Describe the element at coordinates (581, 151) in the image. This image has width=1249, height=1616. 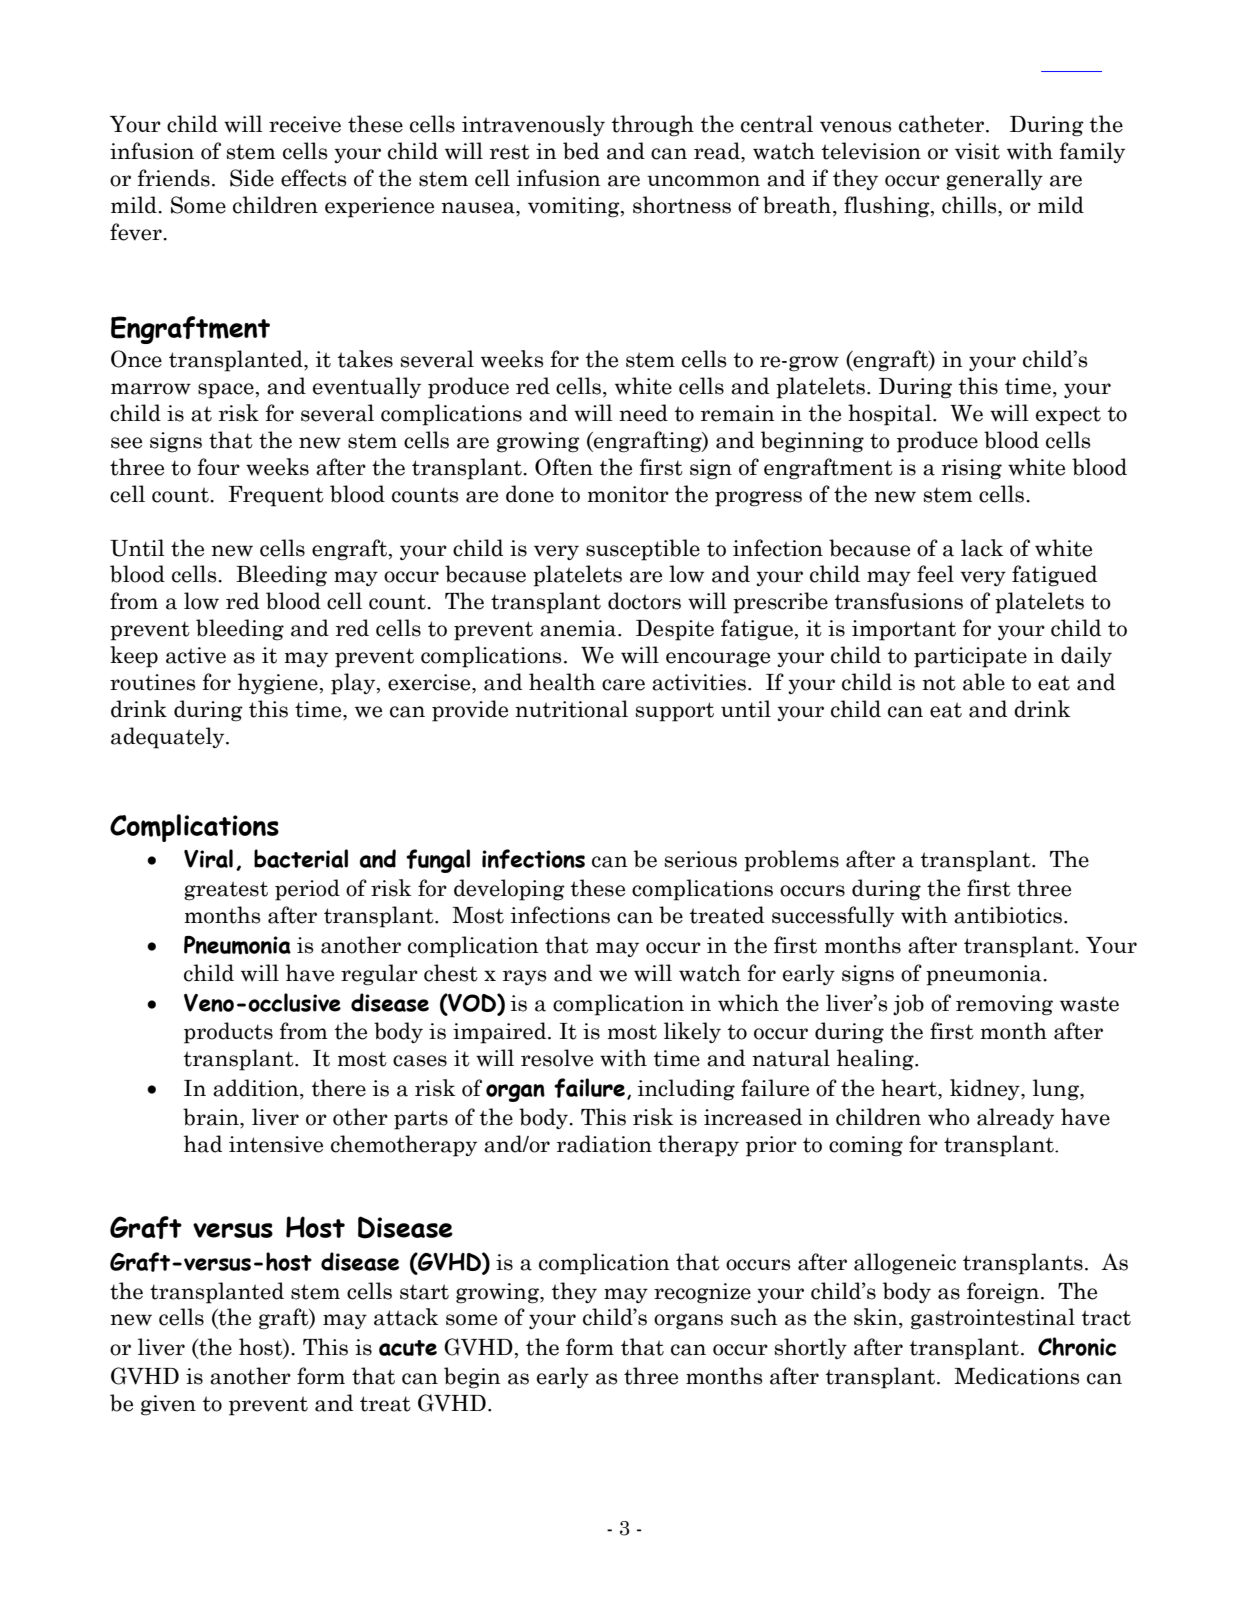
I see `bed` at that location.
